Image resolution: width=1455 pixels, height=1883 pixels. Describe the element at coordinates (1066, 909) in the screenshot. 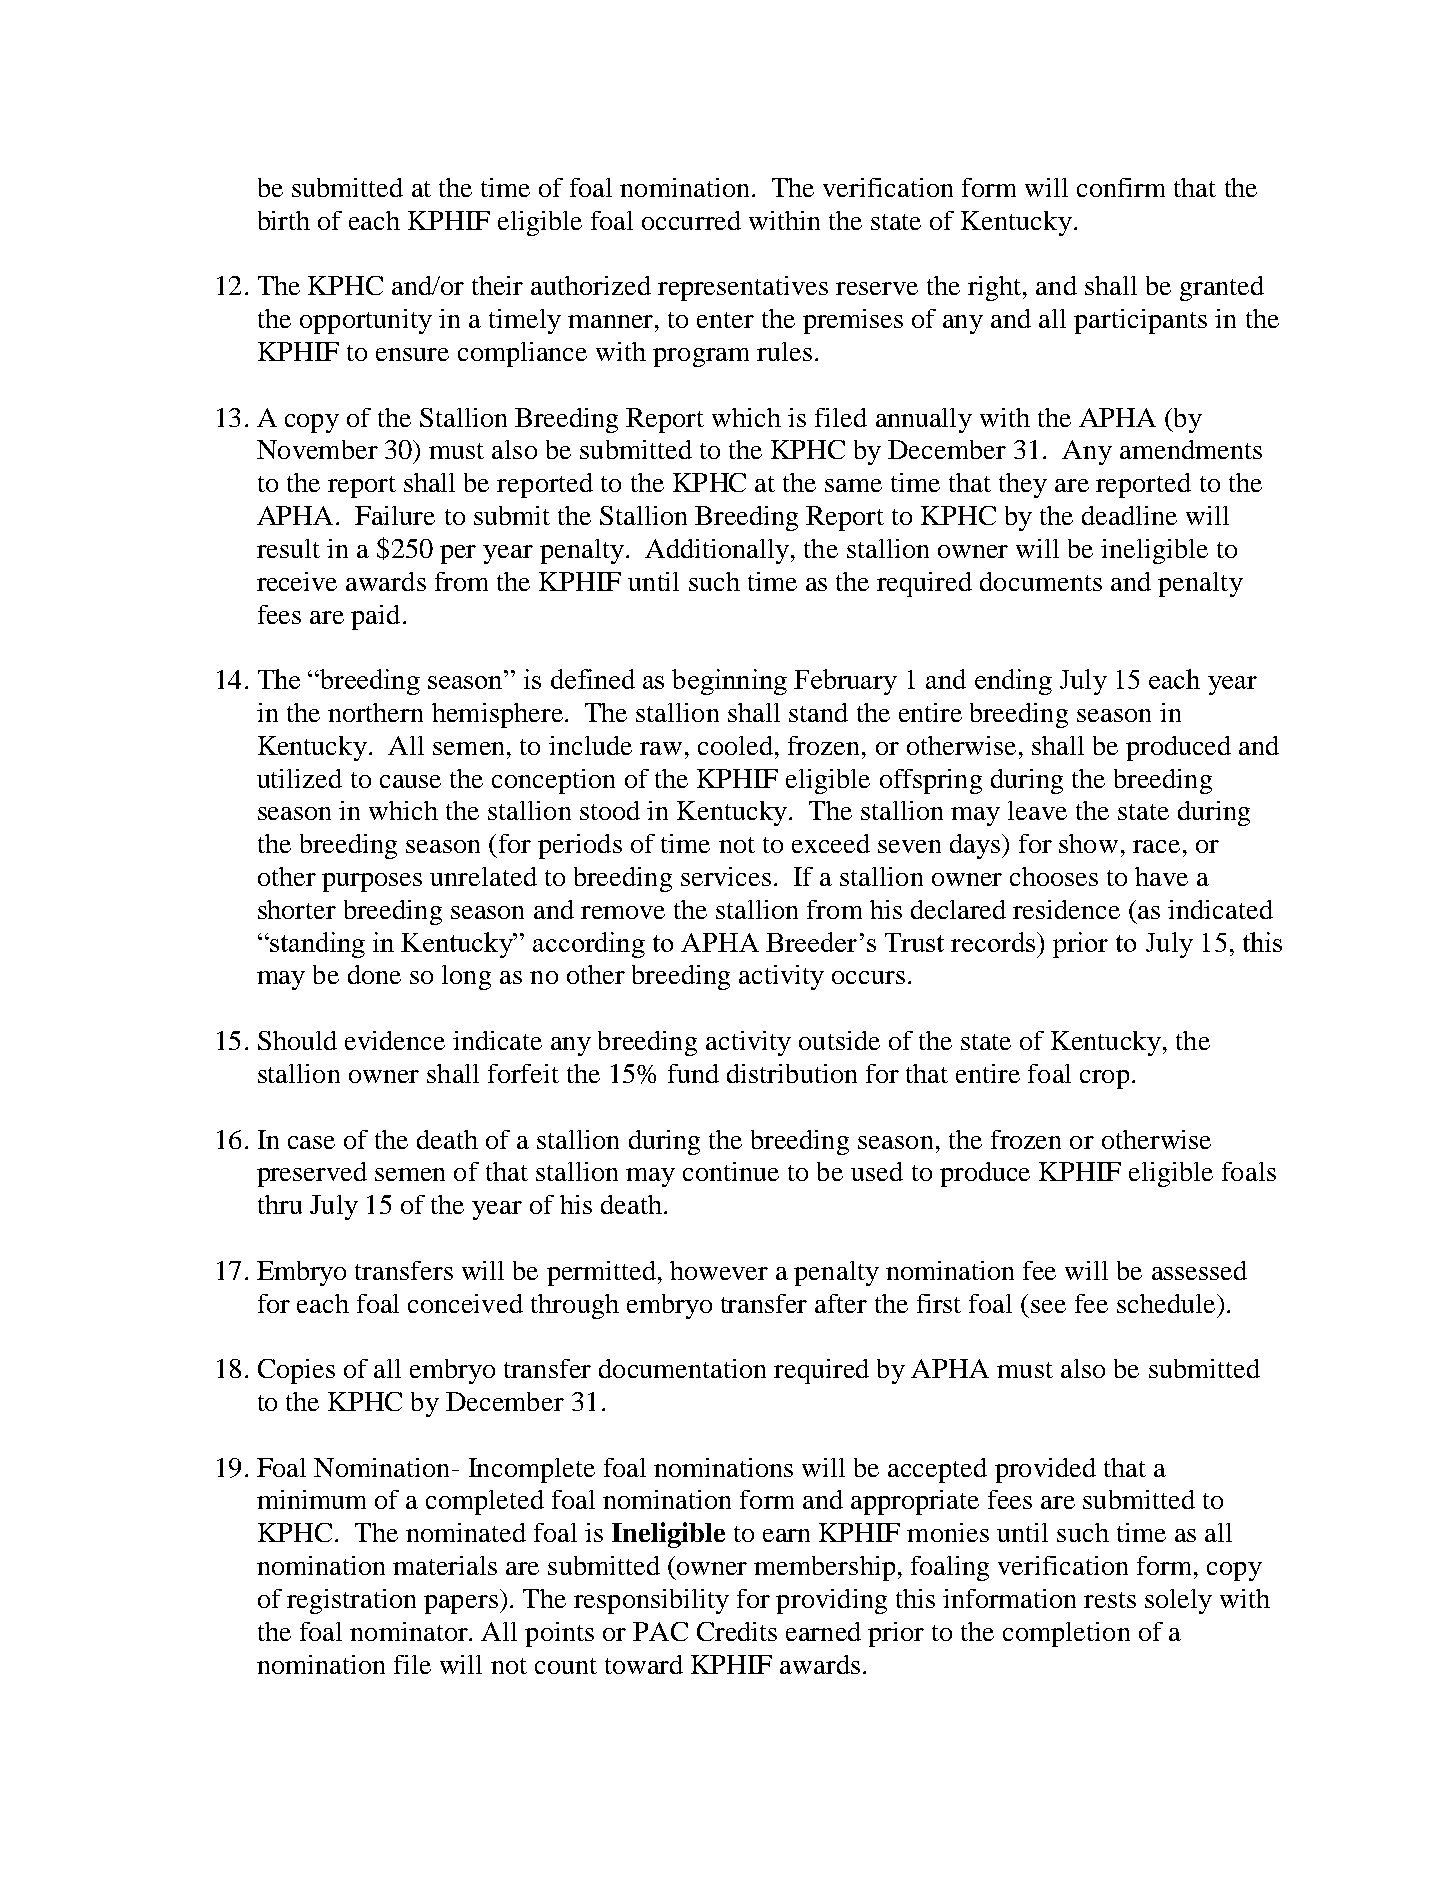

I see `residence` at that location.
